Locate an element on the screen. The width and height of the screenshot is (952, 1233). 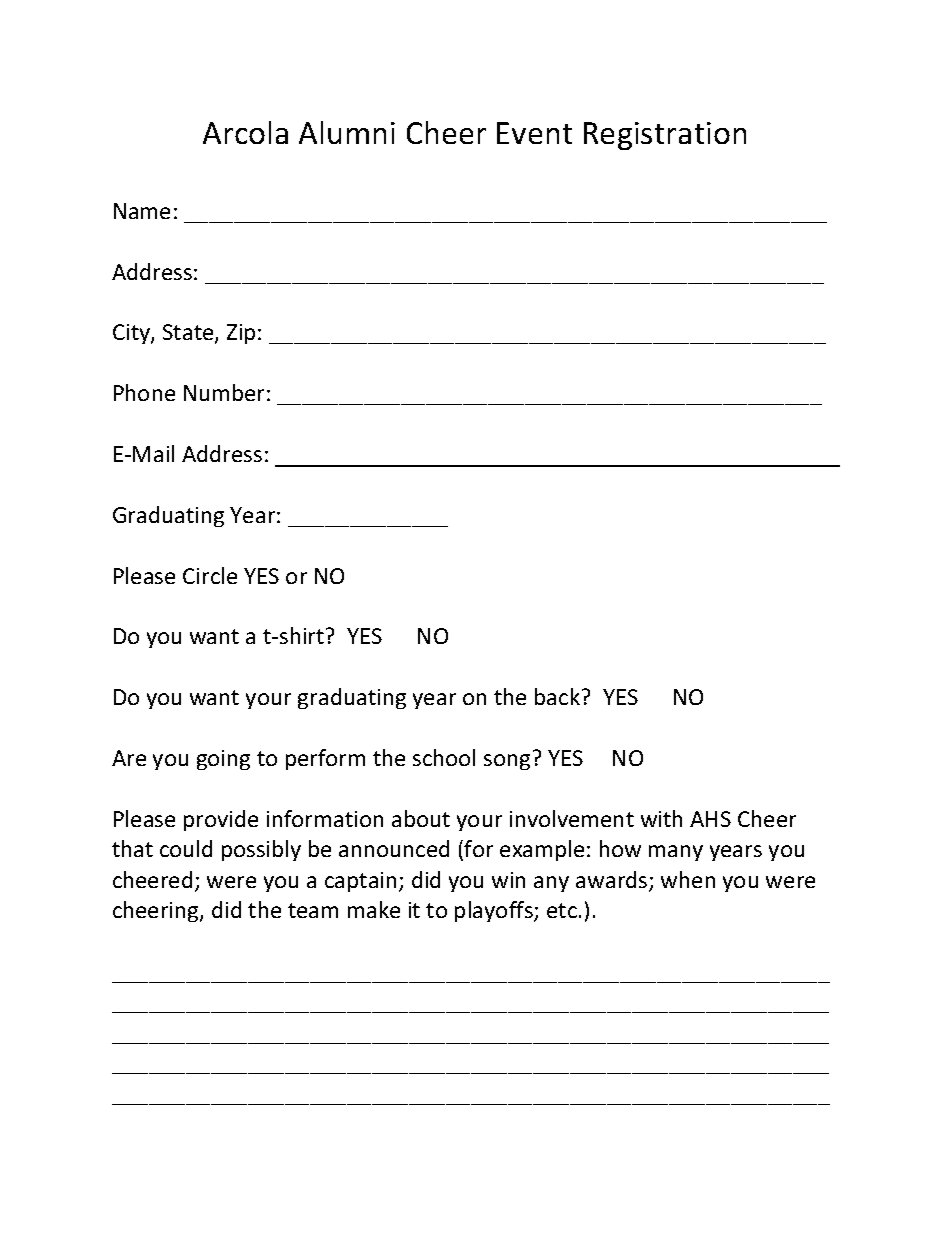
make is located at coordinates (374, 909).
